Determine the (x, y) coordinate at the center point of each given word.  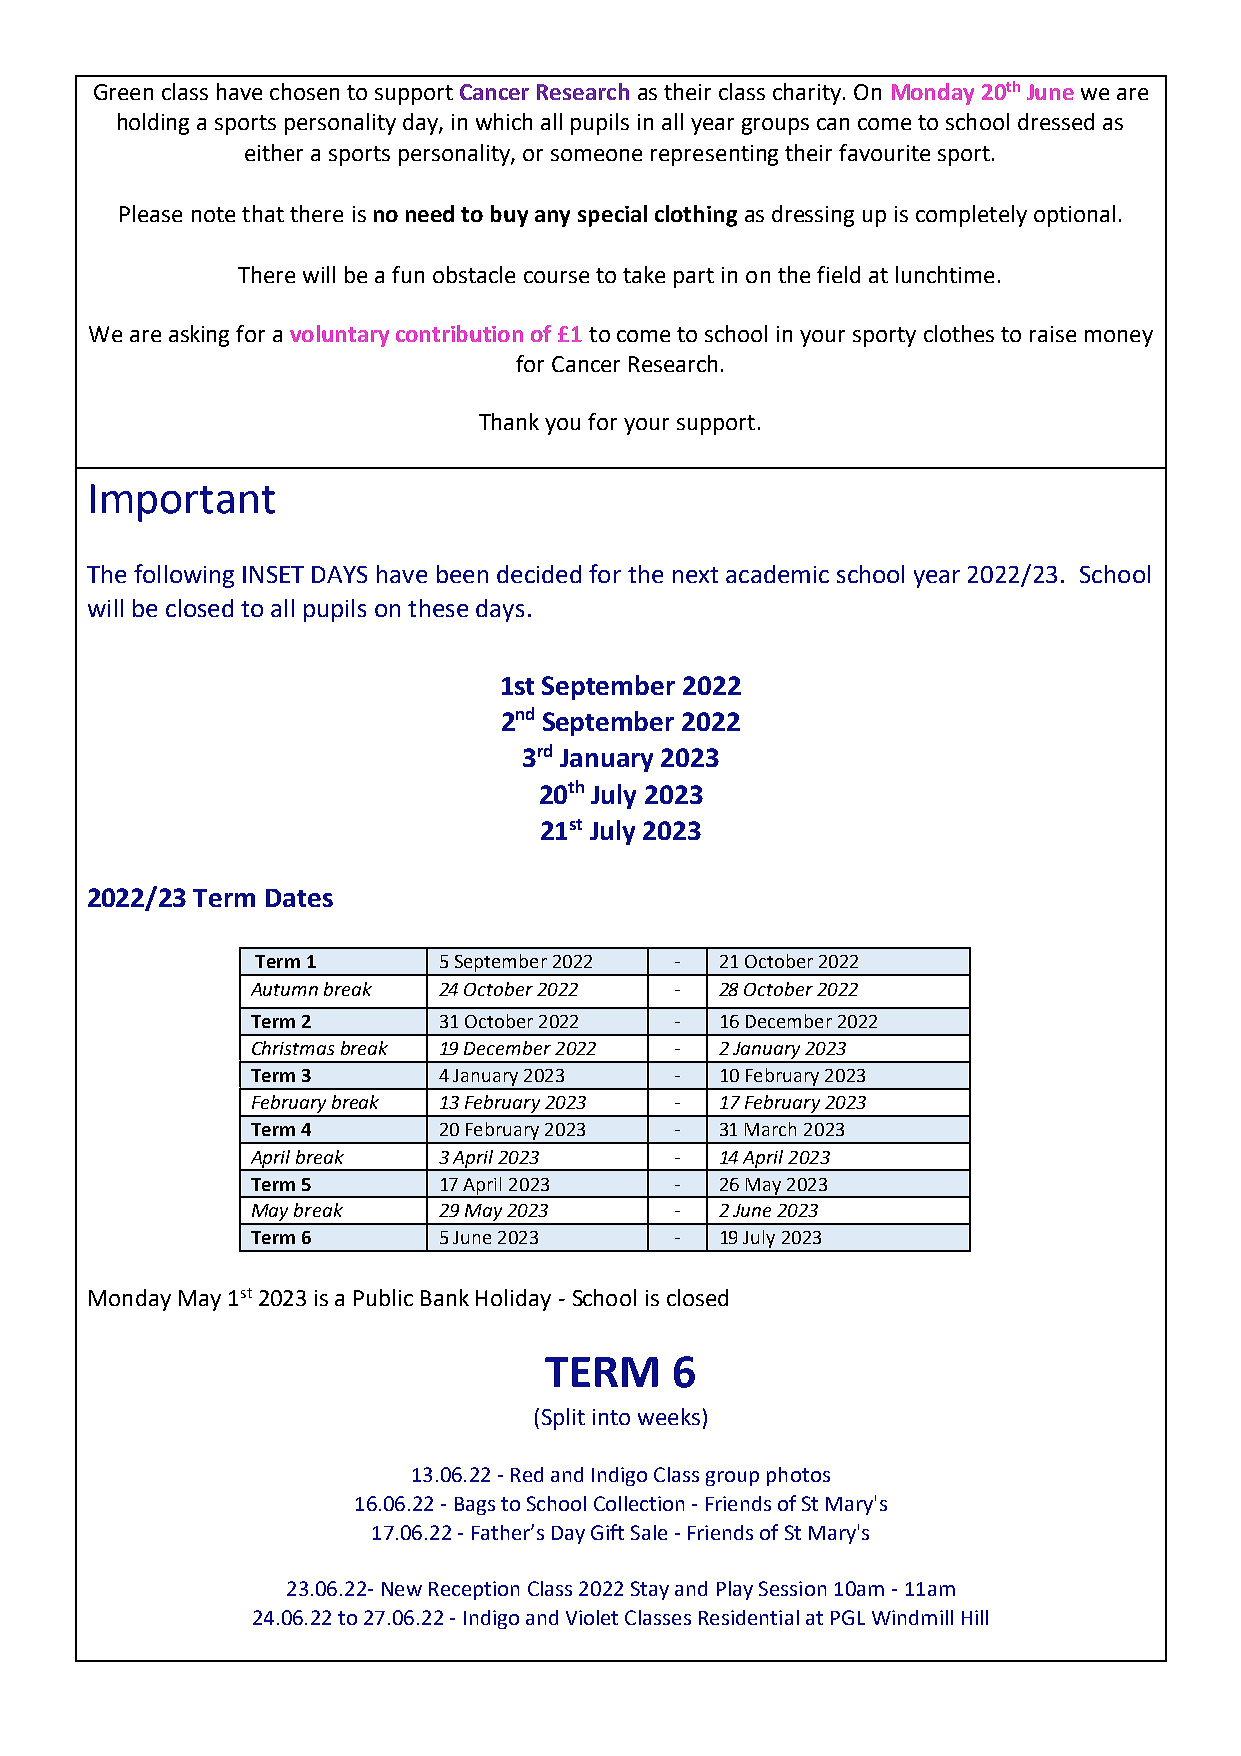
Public (383, 1297)
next (695, 575)
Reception (474, 1590)
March (770, 1129)
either (274, 152)
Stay (650, 1590)
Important (183, 503)
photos (798, 1476)
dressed (1056, 121)
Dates (299, 898)
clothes (959, 333)
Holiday (513, 1300)
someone (596, 155)
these (438, 608)
